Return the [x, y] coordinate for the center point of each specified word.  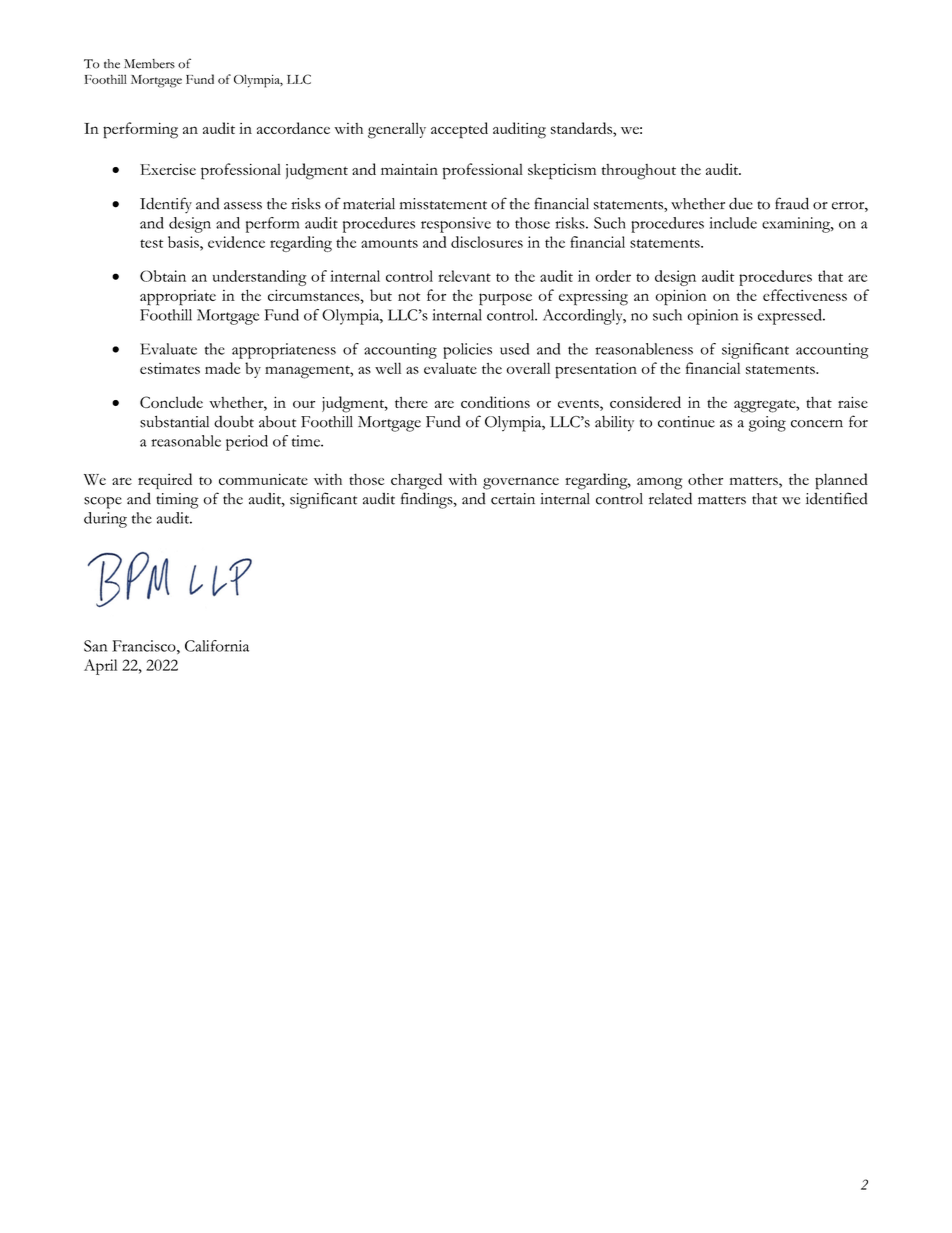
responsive [456, 225]
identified [837, 498]
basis [184, 242]
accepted [459, 130]
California [217, 646]
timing [177, 501]
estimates [170, 368]
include [733, 223]
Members [149, 64]
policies [467, 351]
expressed [791, 317]
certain [513, 499]
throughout [639, 172]
